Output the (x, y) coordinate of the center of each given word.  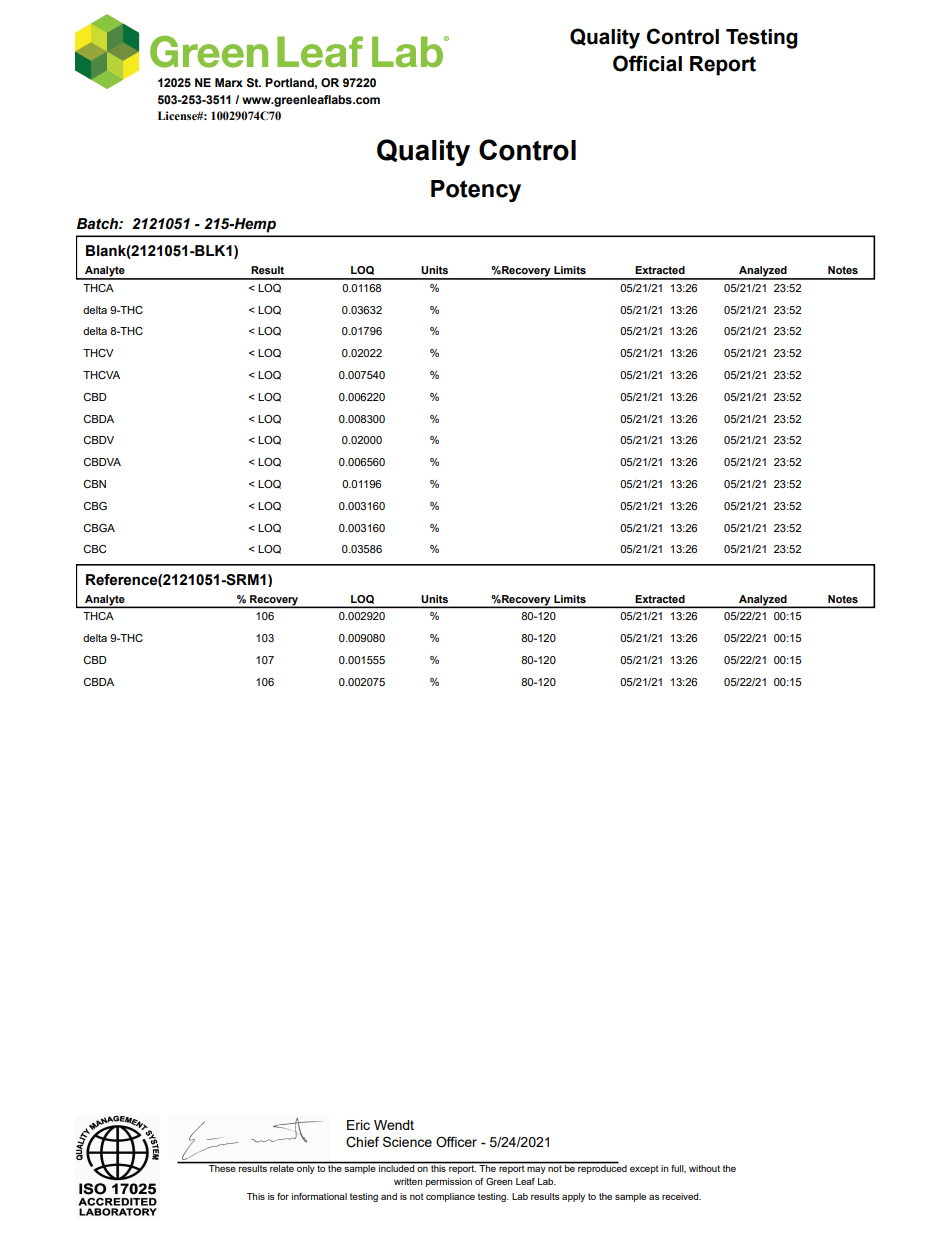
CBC (94, 549)
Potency (476, 191)
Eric (358, 1125)
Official (647, 63)
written (408, 1181)
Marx (229, 82)
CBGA (99, 528)
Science (407, 1141)
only (306, 1168)
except (644, 1169)
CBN (94, 484)
